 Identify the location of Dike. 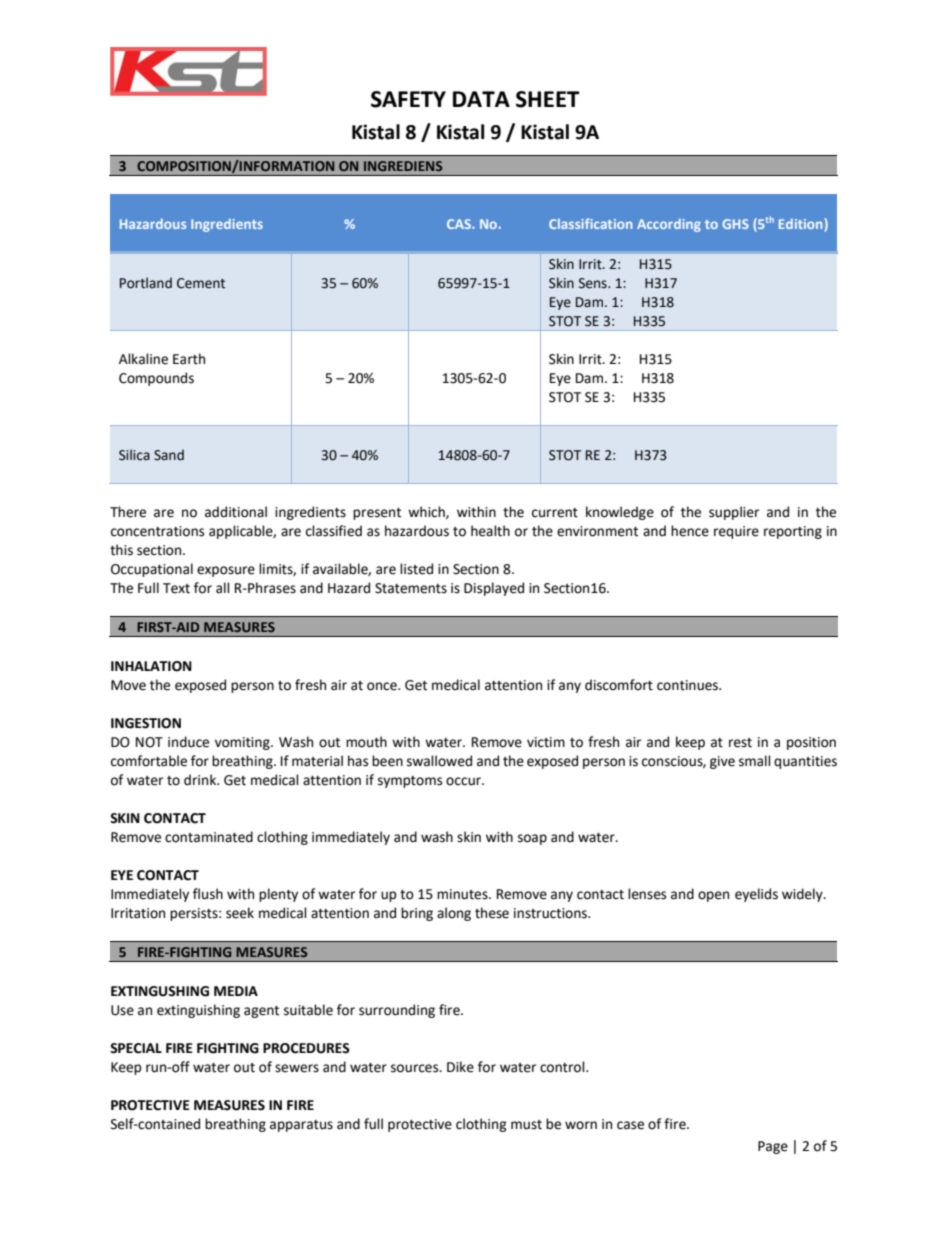
(460, 1067).
